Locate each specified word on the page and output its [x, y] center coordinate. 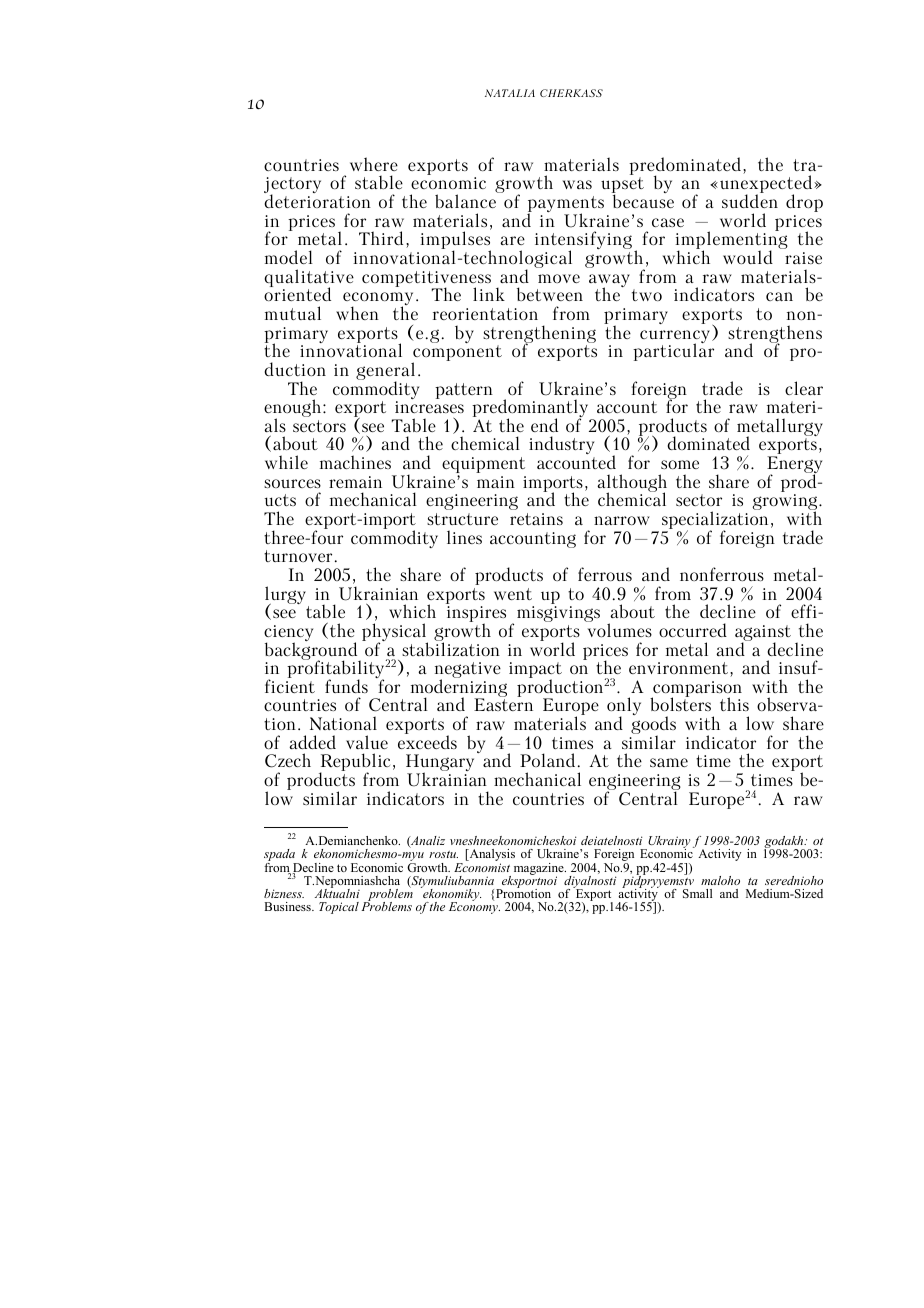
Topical [339, 908]
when [357, 313]
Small [697, 893]
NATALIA [510, 93]
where [374, 164]
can [779, 296]
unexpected [767, 185]
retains [536, 519]
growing [786, 503]
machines [355, 462]
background [312, 651]
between [550, 294]
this [734, 704]
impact [535, 671]
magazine [540, 870]
